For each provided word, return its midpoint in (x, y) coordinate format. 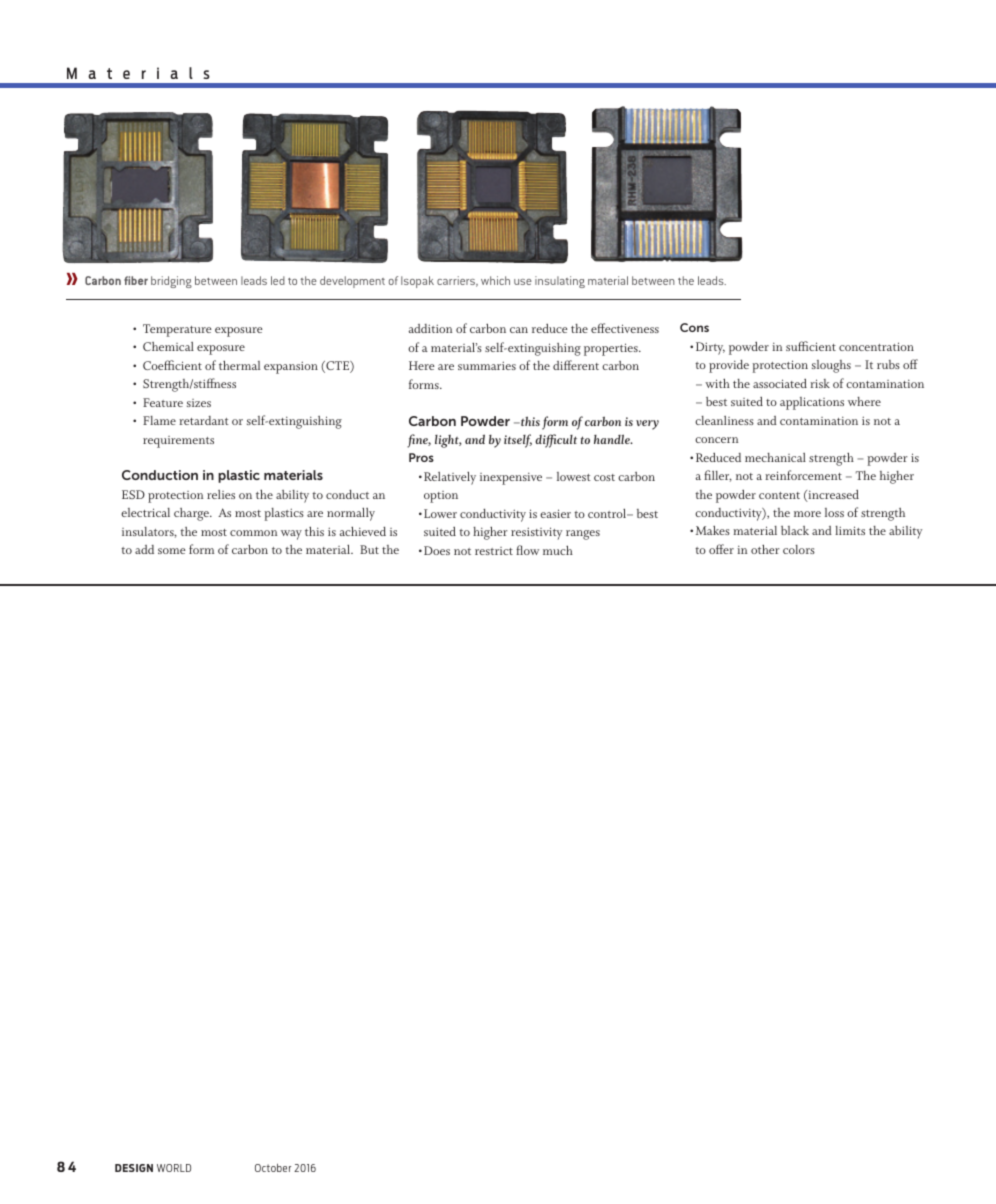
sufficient (811, 346)
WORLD (174, 1168)
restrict (494, 551)
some (172, 551)
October (273, 1168)
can (519, 330)
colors (799, 549)
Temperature (177, 330)
